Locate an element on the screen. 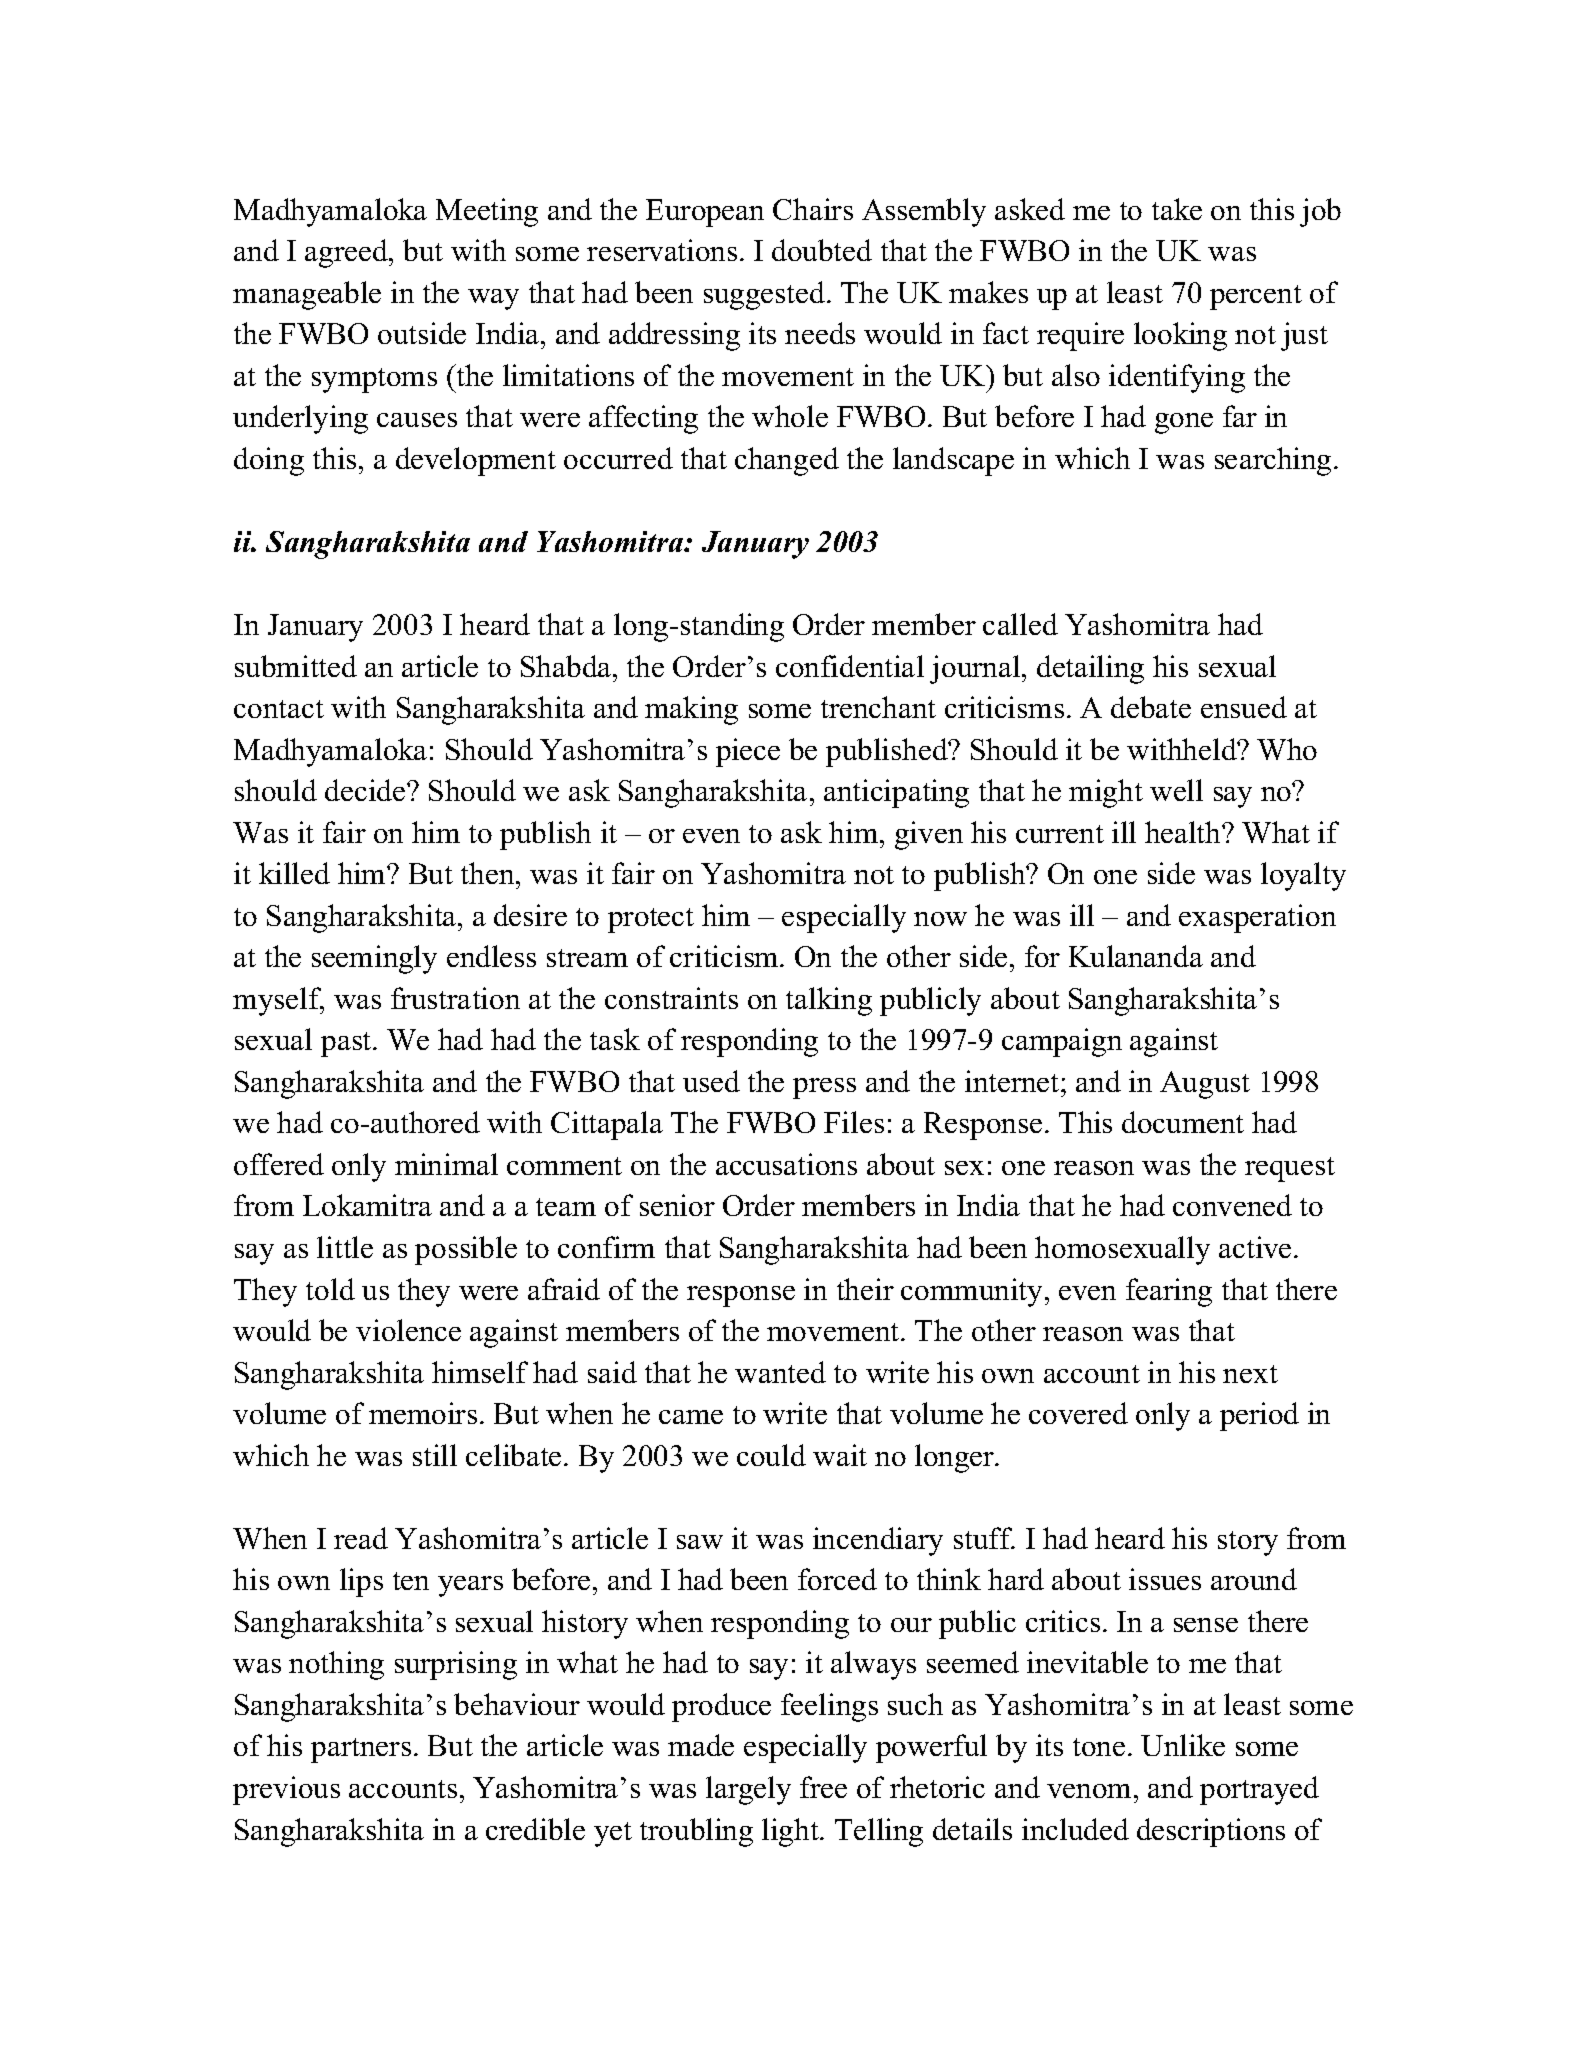 This screenshot has width=1589, height=2056. doubted is located at coordinates (822, 250).
